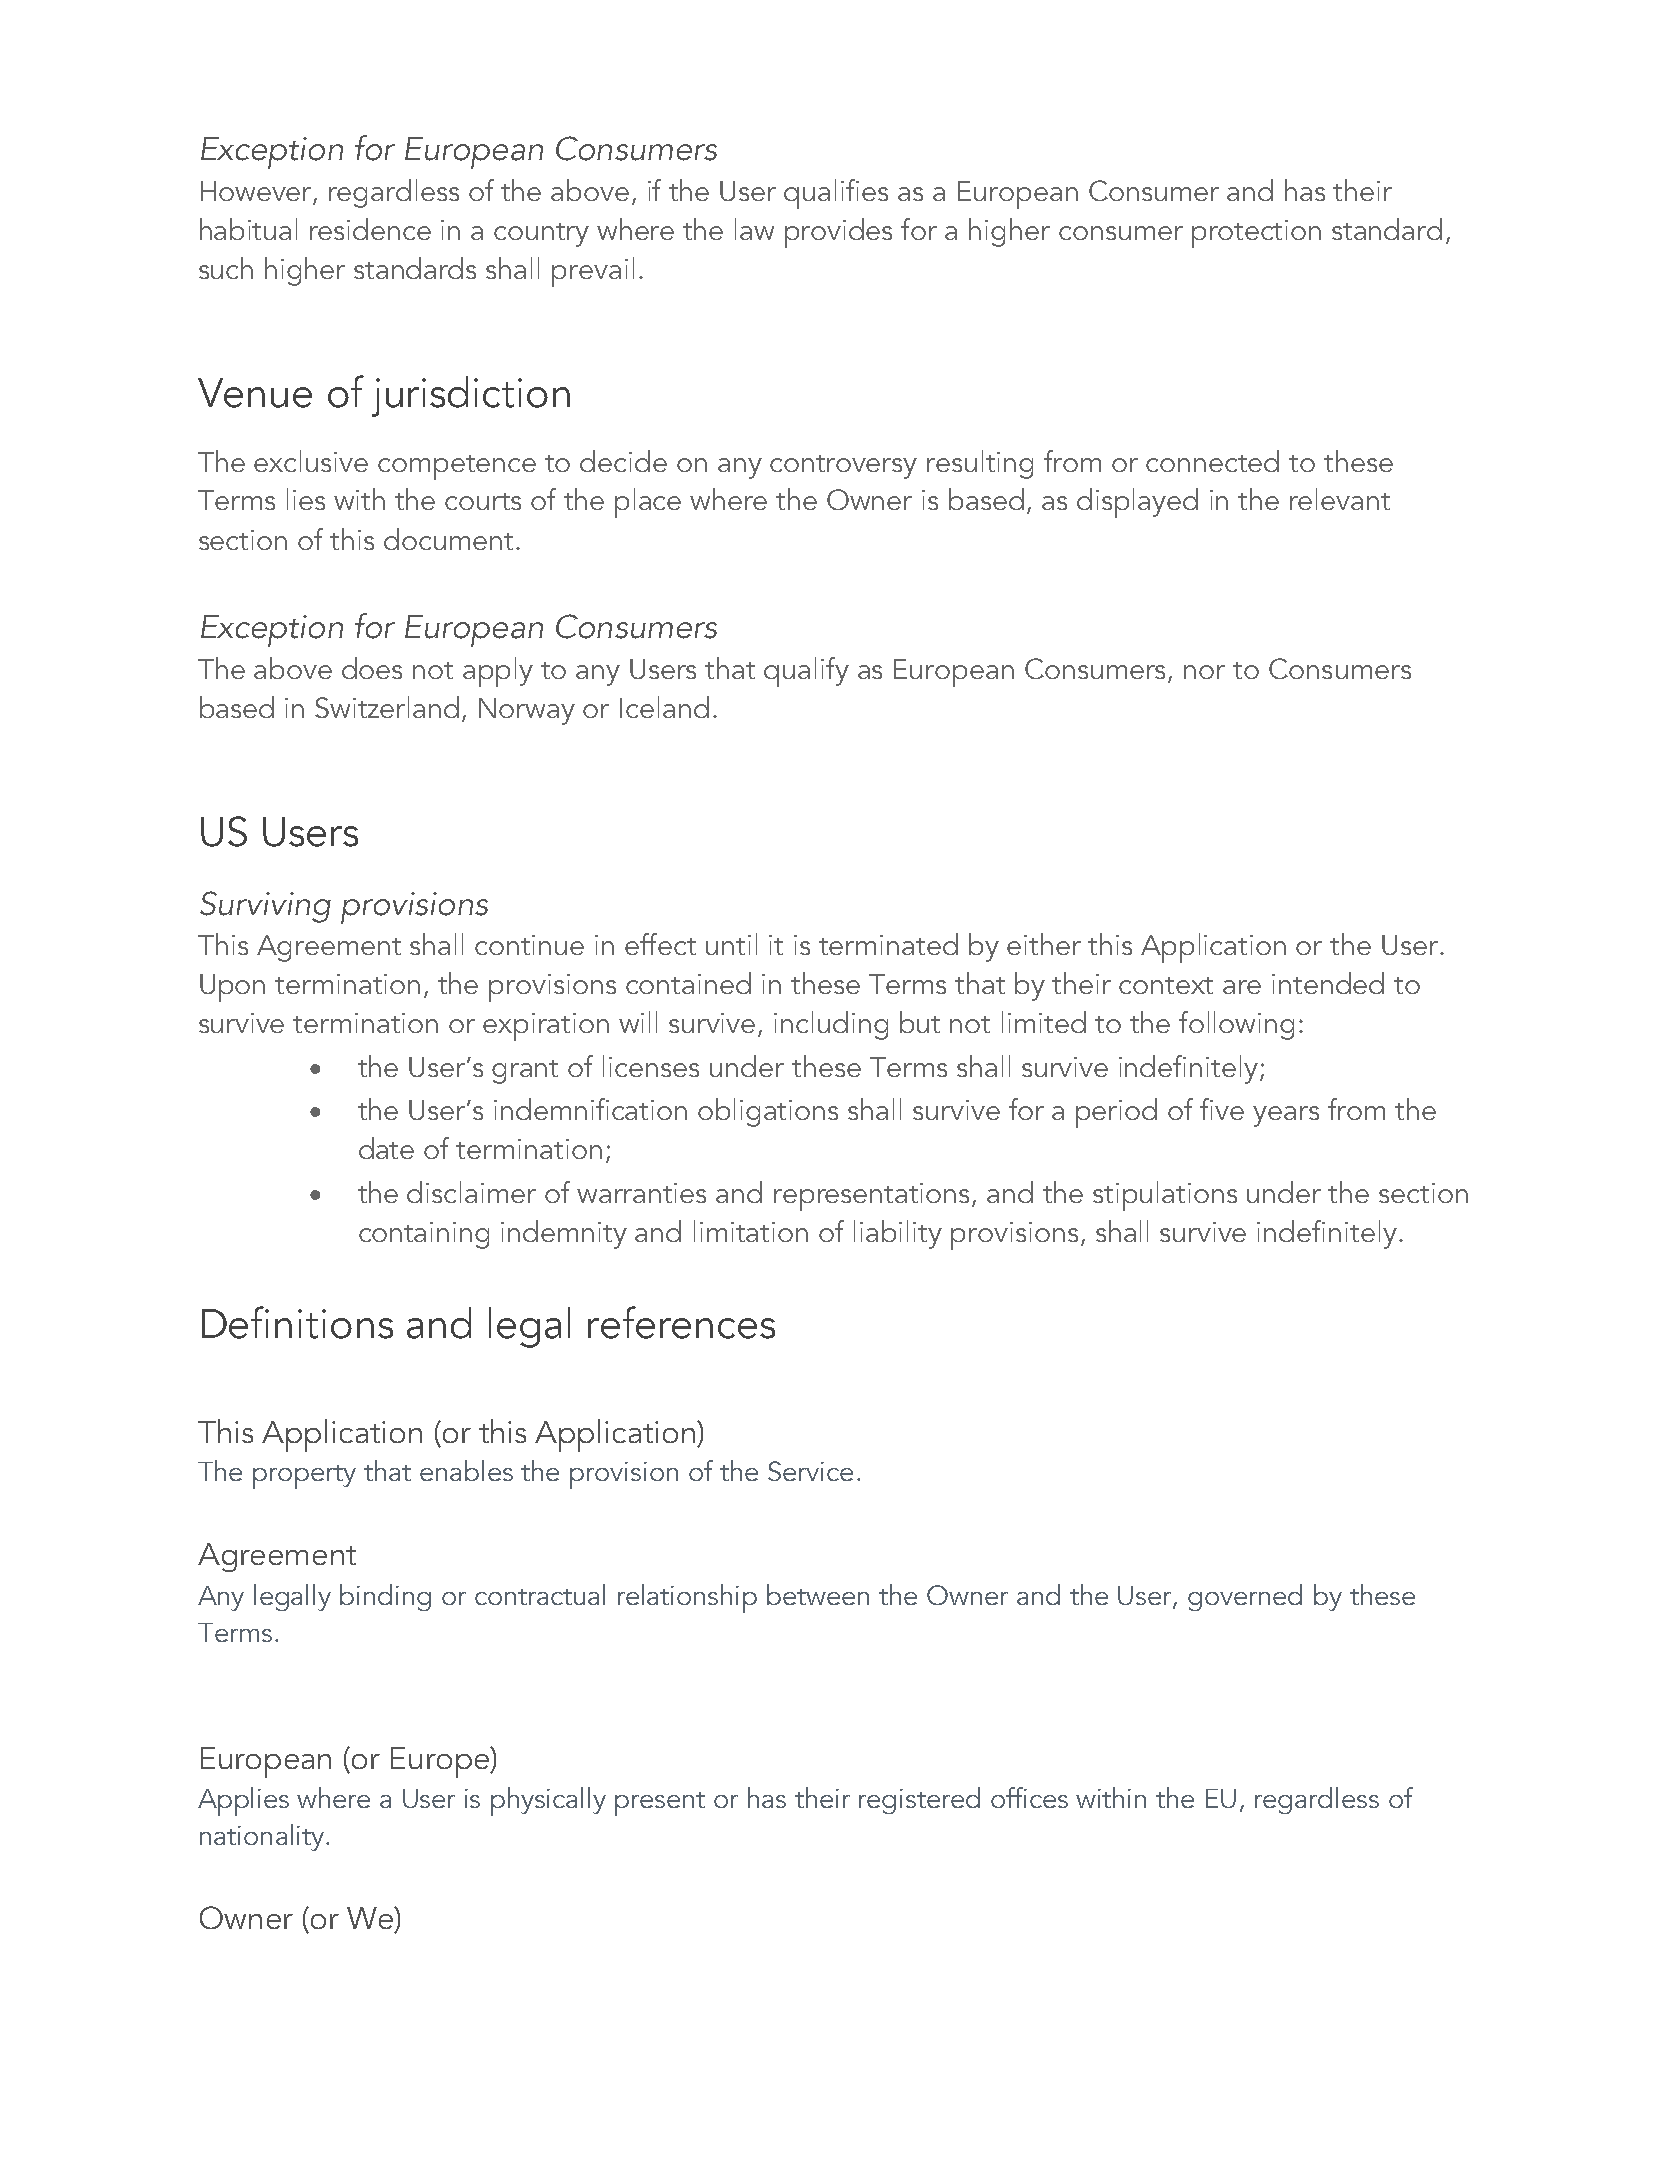 This screenshot has height=2165, width=1673. Describe the element at coordinates (262, 1837) in the screenshot. I see `nationality` at that location.
